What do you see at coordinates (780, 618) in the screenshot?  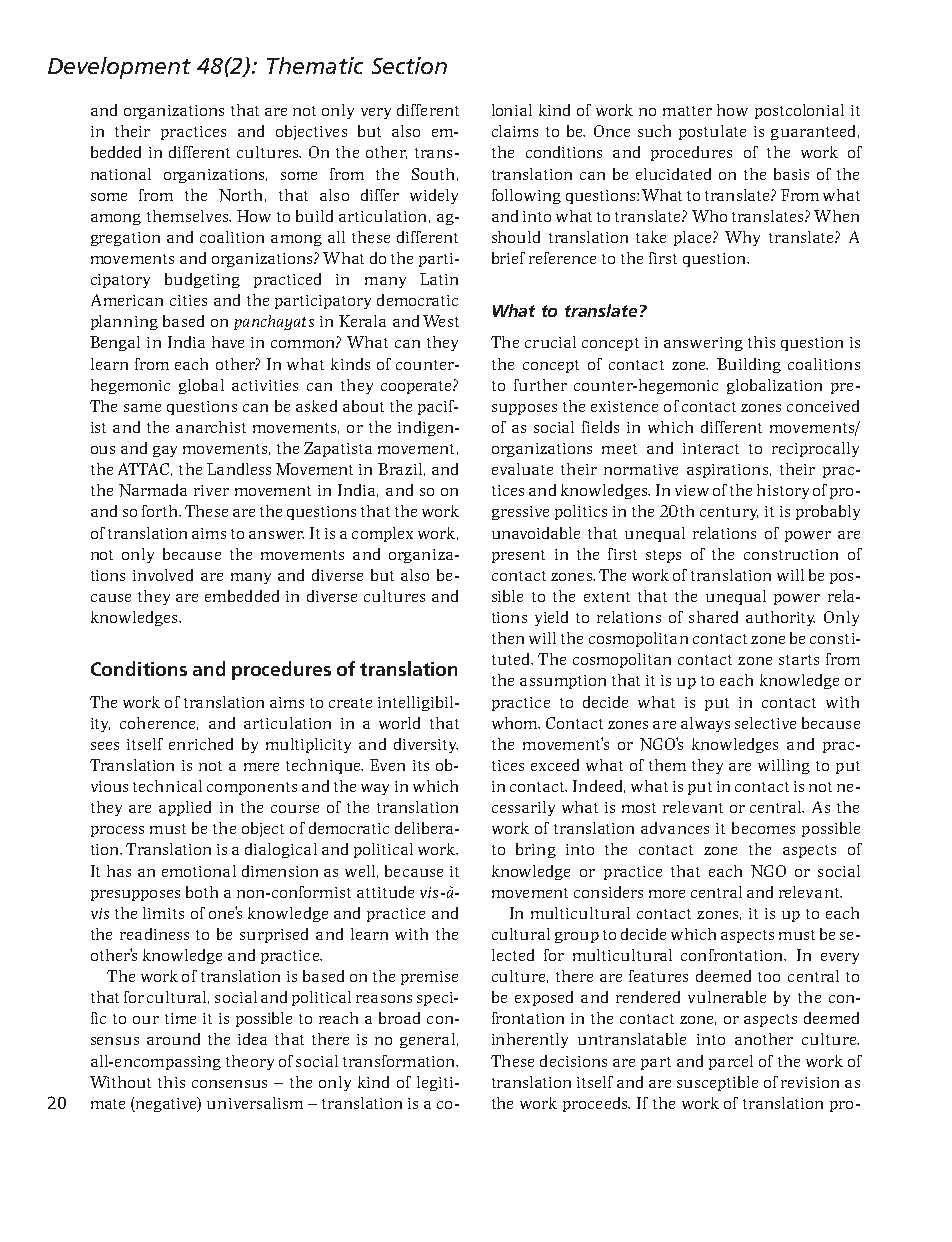 I see `authority` at bounding box center [780, 618].
